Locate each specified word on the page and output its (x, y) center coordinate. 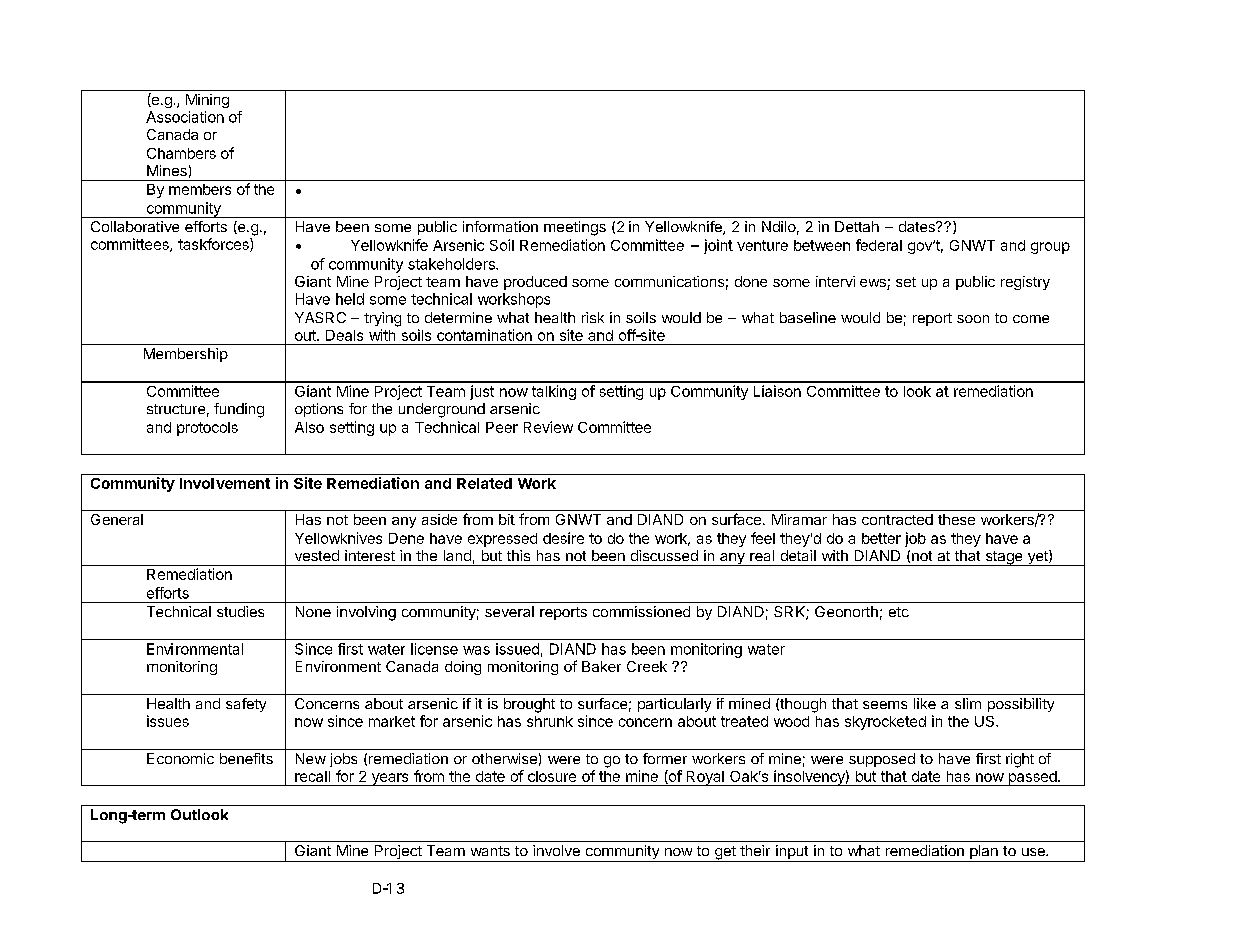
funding (239, 410)
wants (490, 851)
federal (879, 245)
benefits (246, 758)
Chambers (181, 153)
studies (240, 611)
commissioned (641, 611)
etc (899, 612)
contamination (484, 335)
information (500, 226)
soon (973, 319)
